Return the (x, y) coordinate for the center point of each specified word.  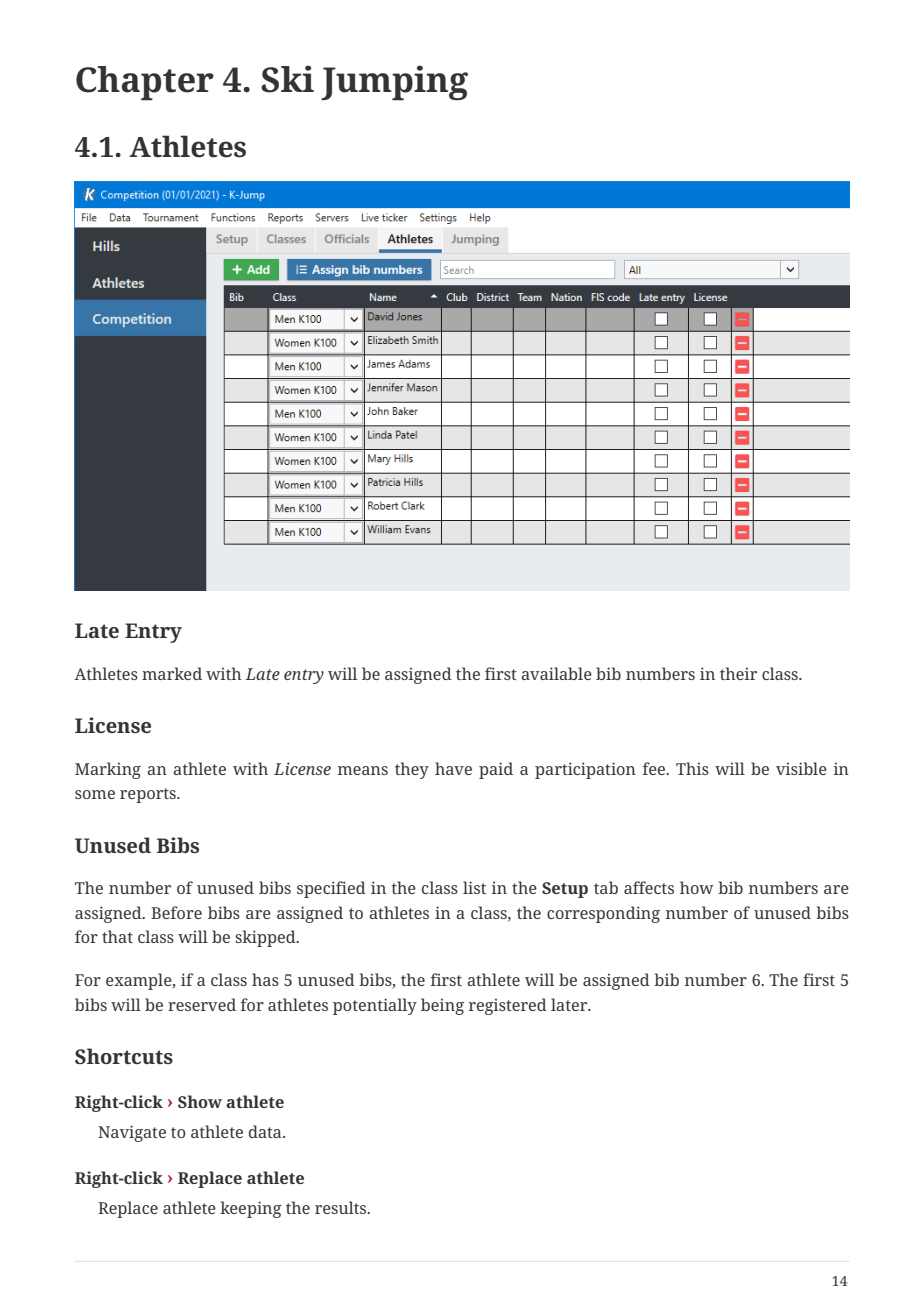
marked (172, 673)
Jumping (394, 83)
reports (149, 795)
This (692, 768)
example (140, 981)
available (556, 673)
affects (649, 887)
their (738, 673)
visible (801, 768)
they (412, 770)
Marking (108, 770)
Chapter (145, 83)
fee (655, 768)
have (453, 768)
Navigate (132, 1133)
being (442, 1006)
